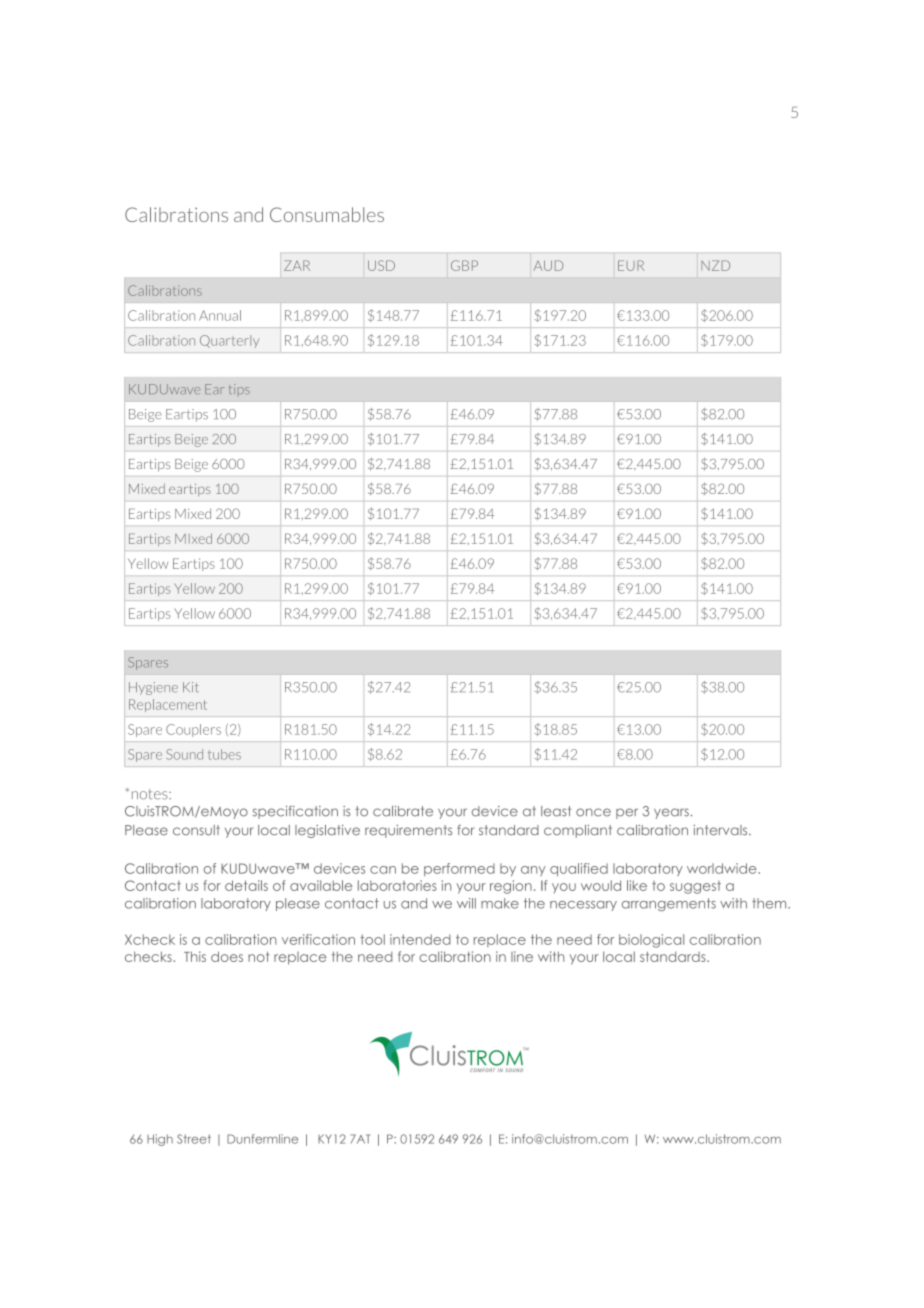 This image has width=924, height=1308. Describe the element at coordinates (715, 265) in the image. I see `NZD` at that location.
